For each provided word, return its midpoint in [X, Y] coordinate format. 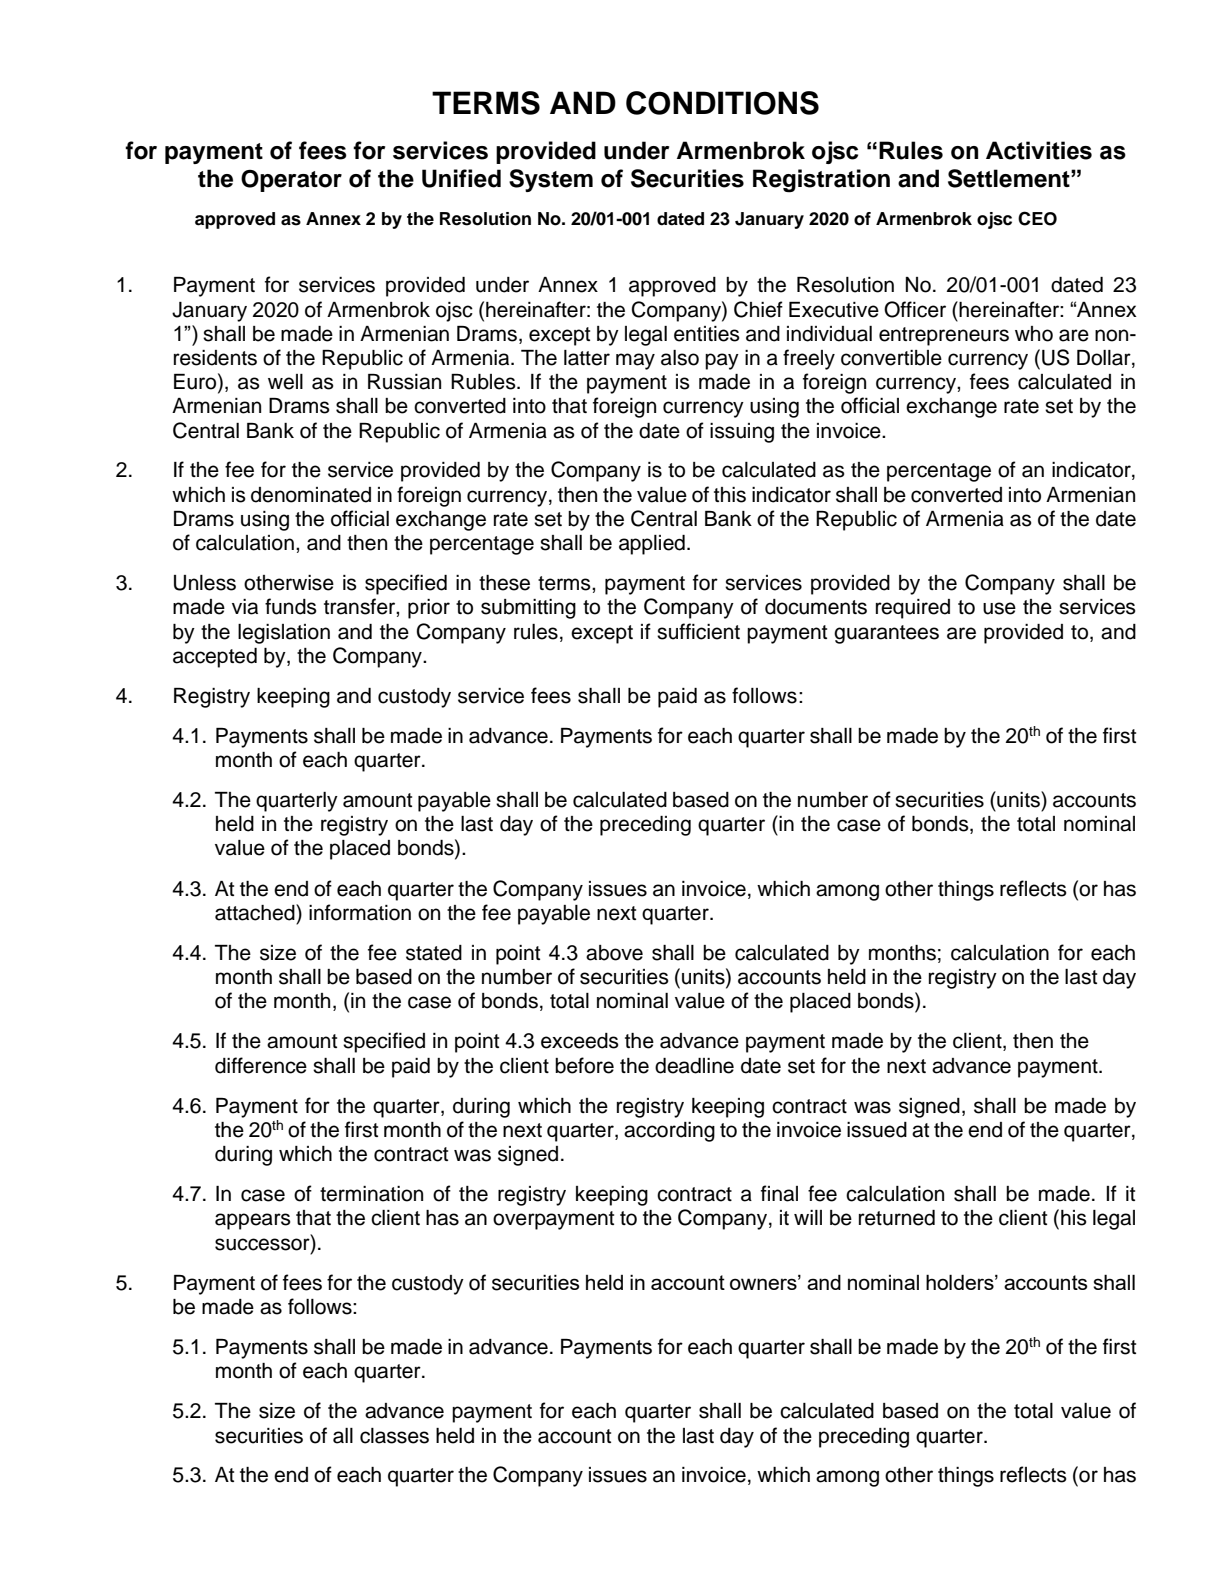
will [808, 1217]
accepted [215, 658]
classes [394, 1436]
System [551, 180]
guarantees [886, 634]
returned [897, 1218]
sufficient [698, 631]
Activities [1039, 150]
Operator [291, 181]
